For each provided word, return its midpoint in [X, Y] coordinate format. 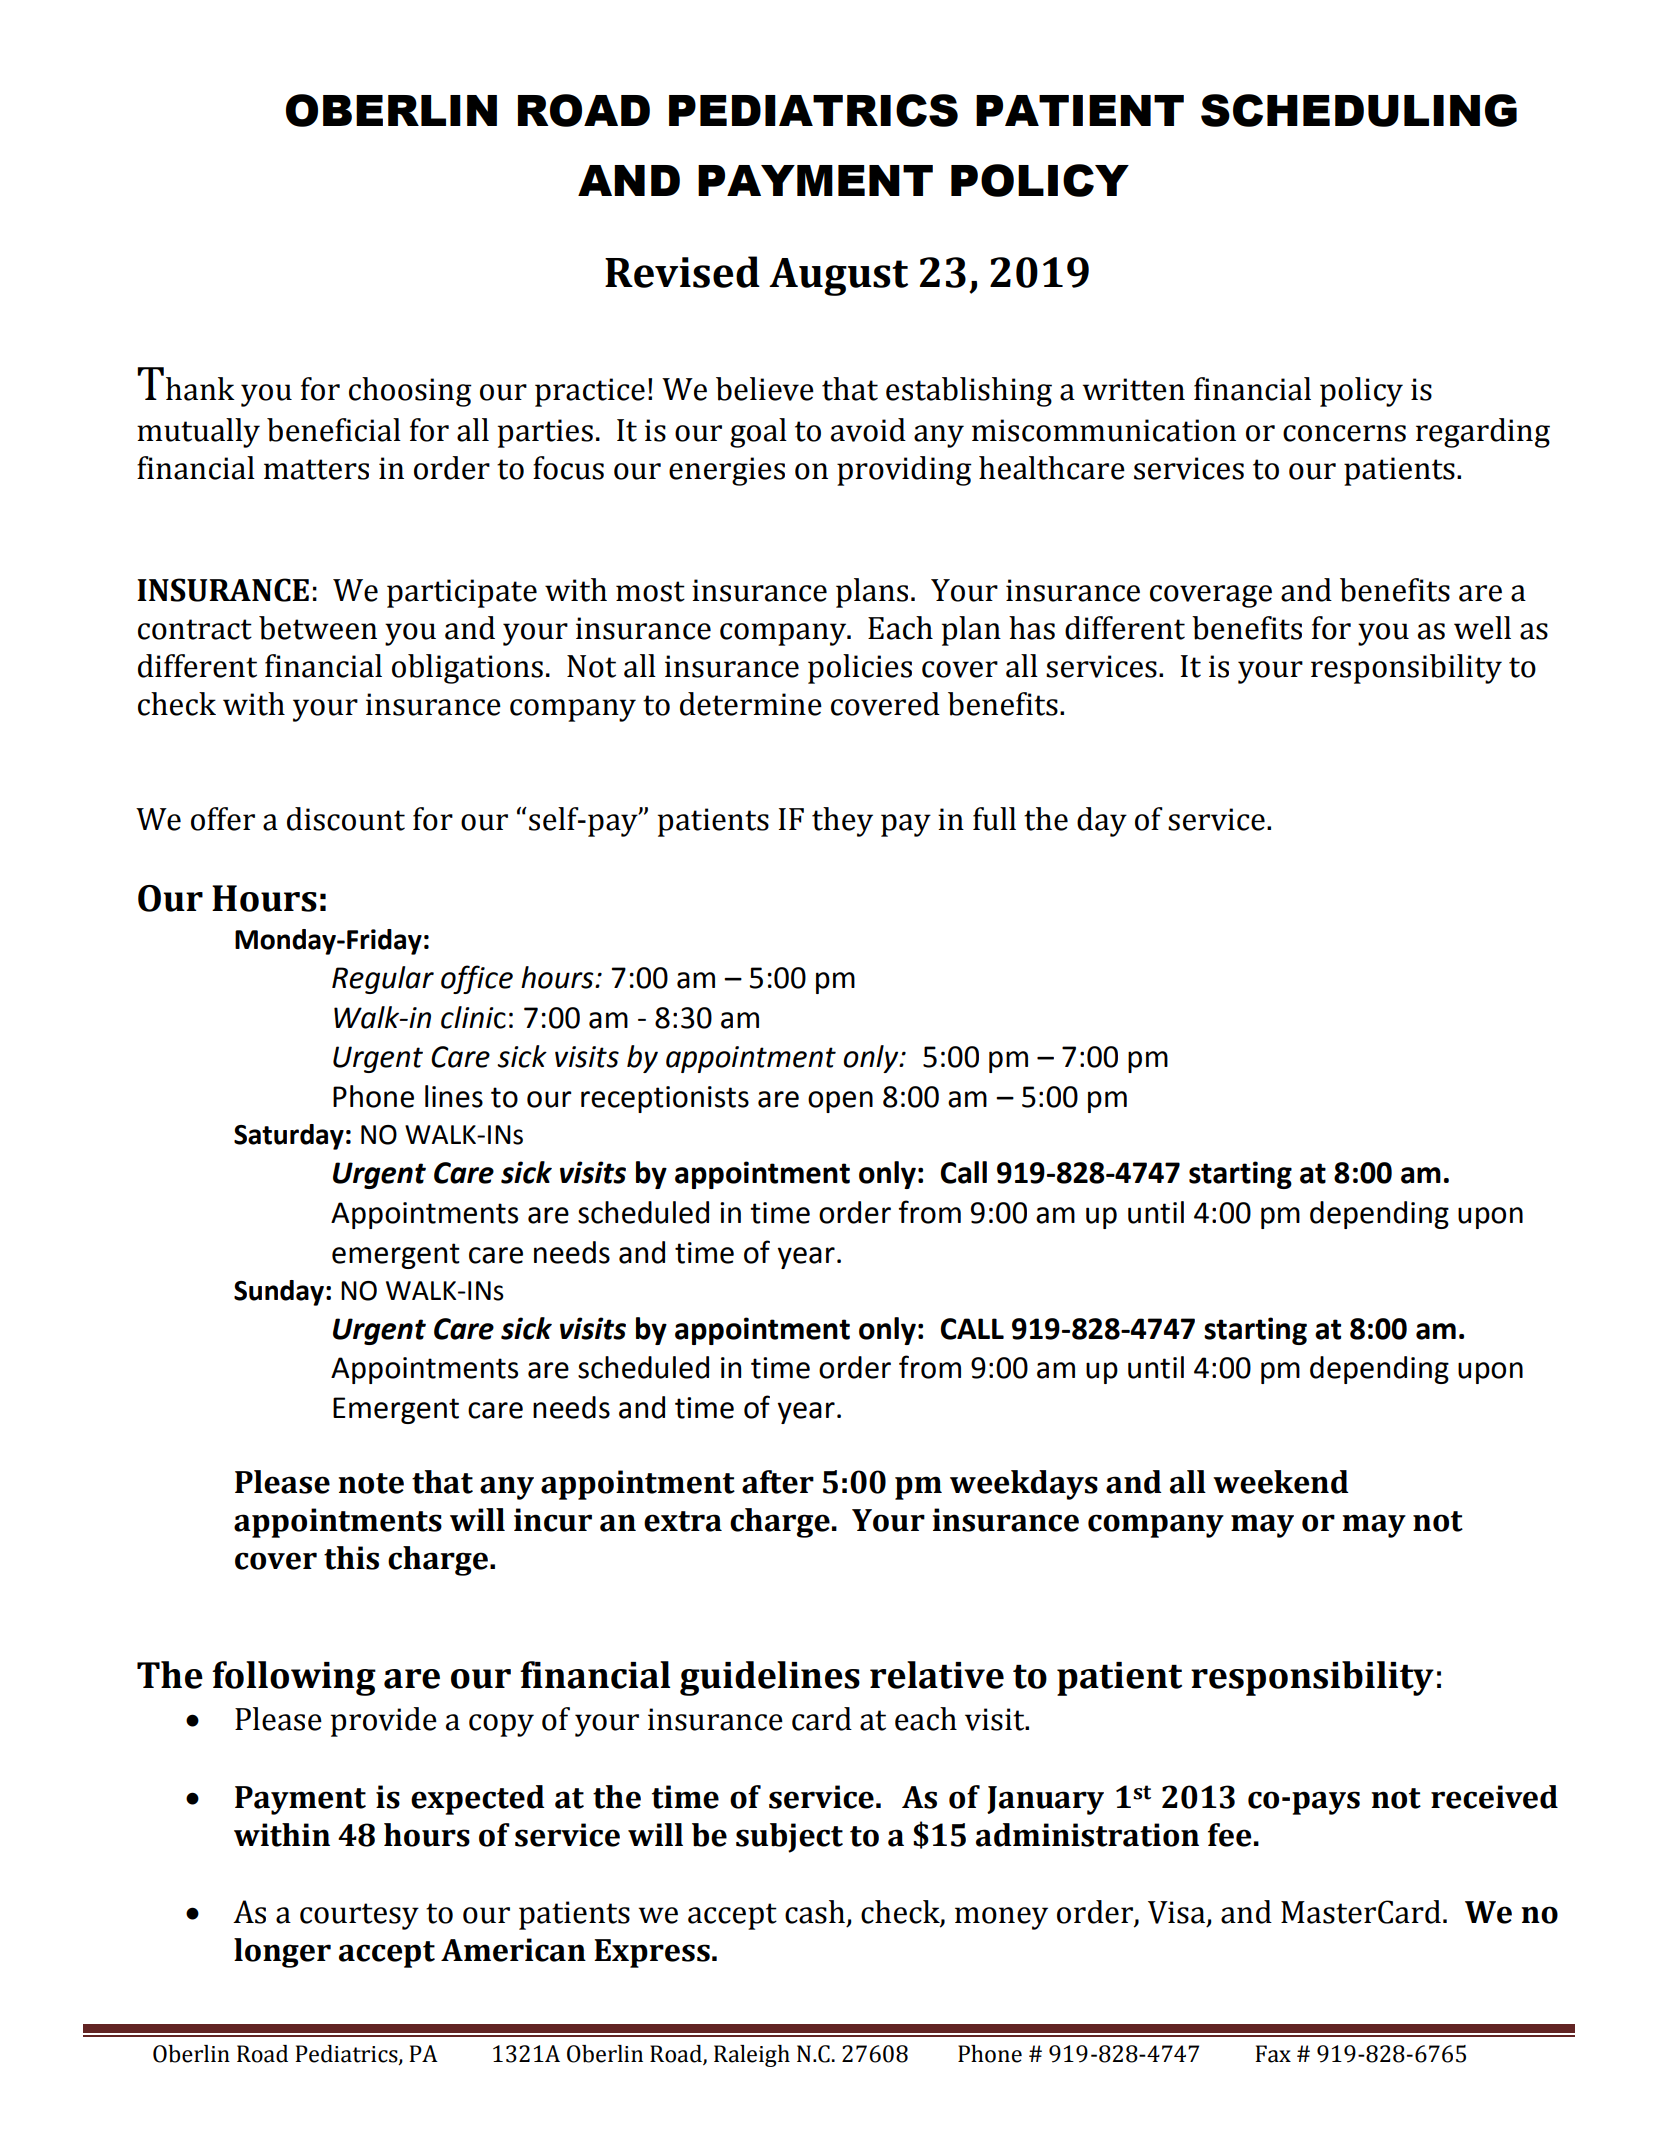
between [318, 628]
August [838, 277]
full [994, 819]
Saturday [289, 1137]
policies [860, 669]
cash [815, 1912]
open [840, 1102]
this [351, 1558]
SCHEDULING [1359, 110]
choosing [410, 392]
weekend [1281, 1482]
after [778, 1482]
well [1482, 628]
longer [282, 1953]
